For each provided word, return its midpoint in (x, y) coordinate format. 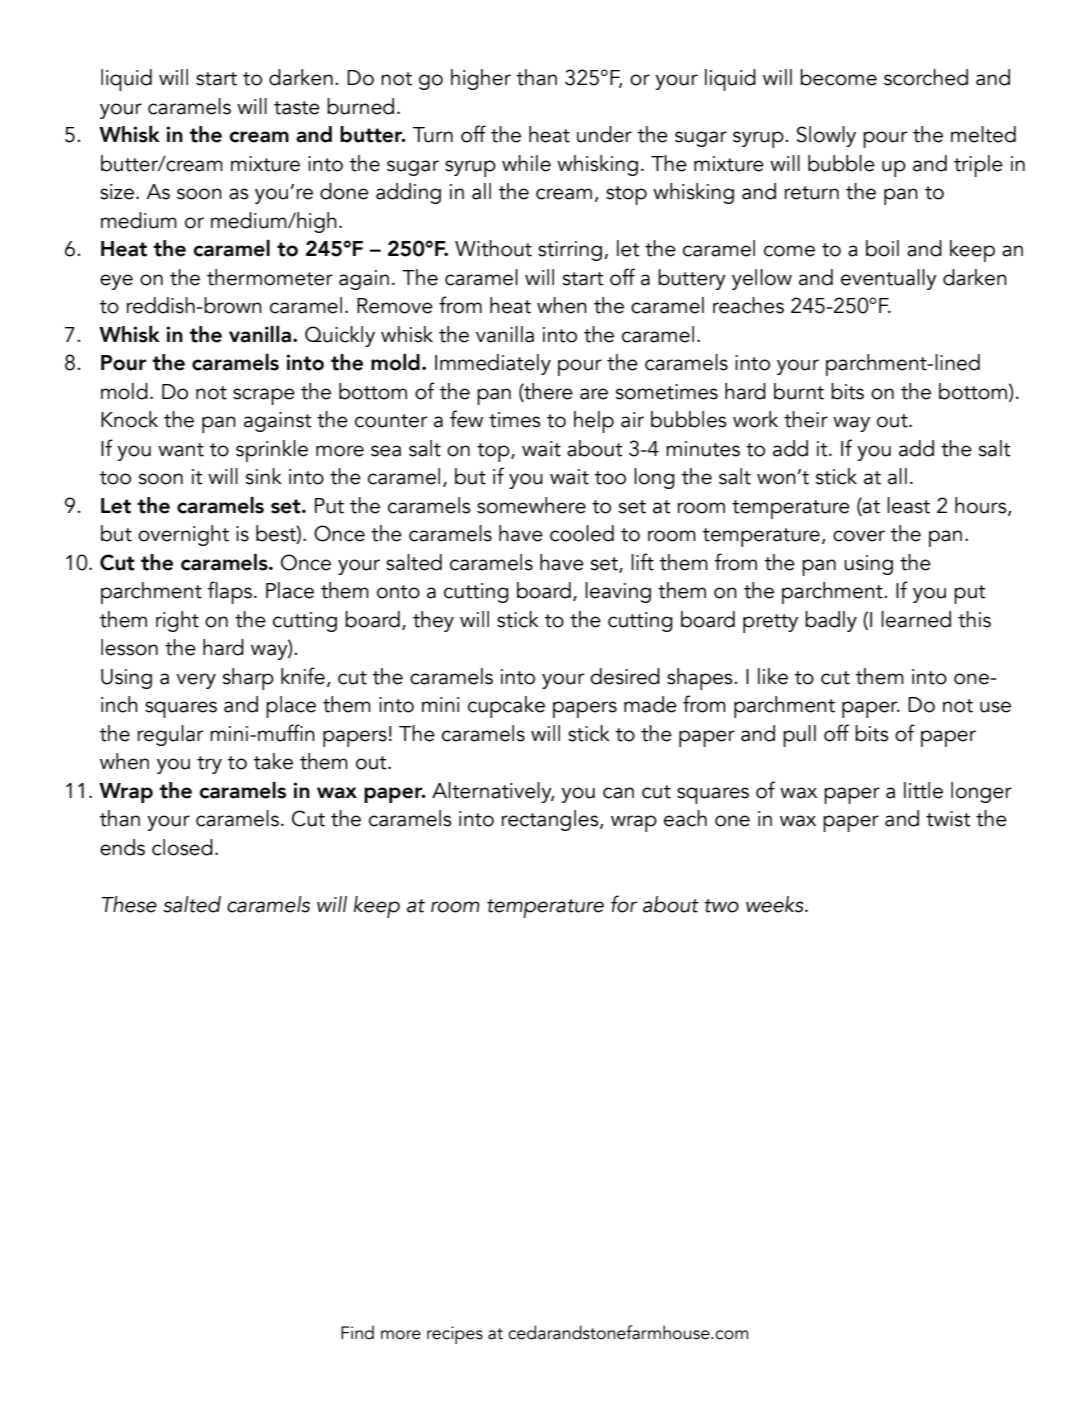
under (604, 134)
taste (297, 108)
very (196, 681)
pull (799, 736)
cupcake (506, 707)
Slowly (826, 136)
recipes (455, 1335)
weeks (776, 904)
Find (357, 1332)
